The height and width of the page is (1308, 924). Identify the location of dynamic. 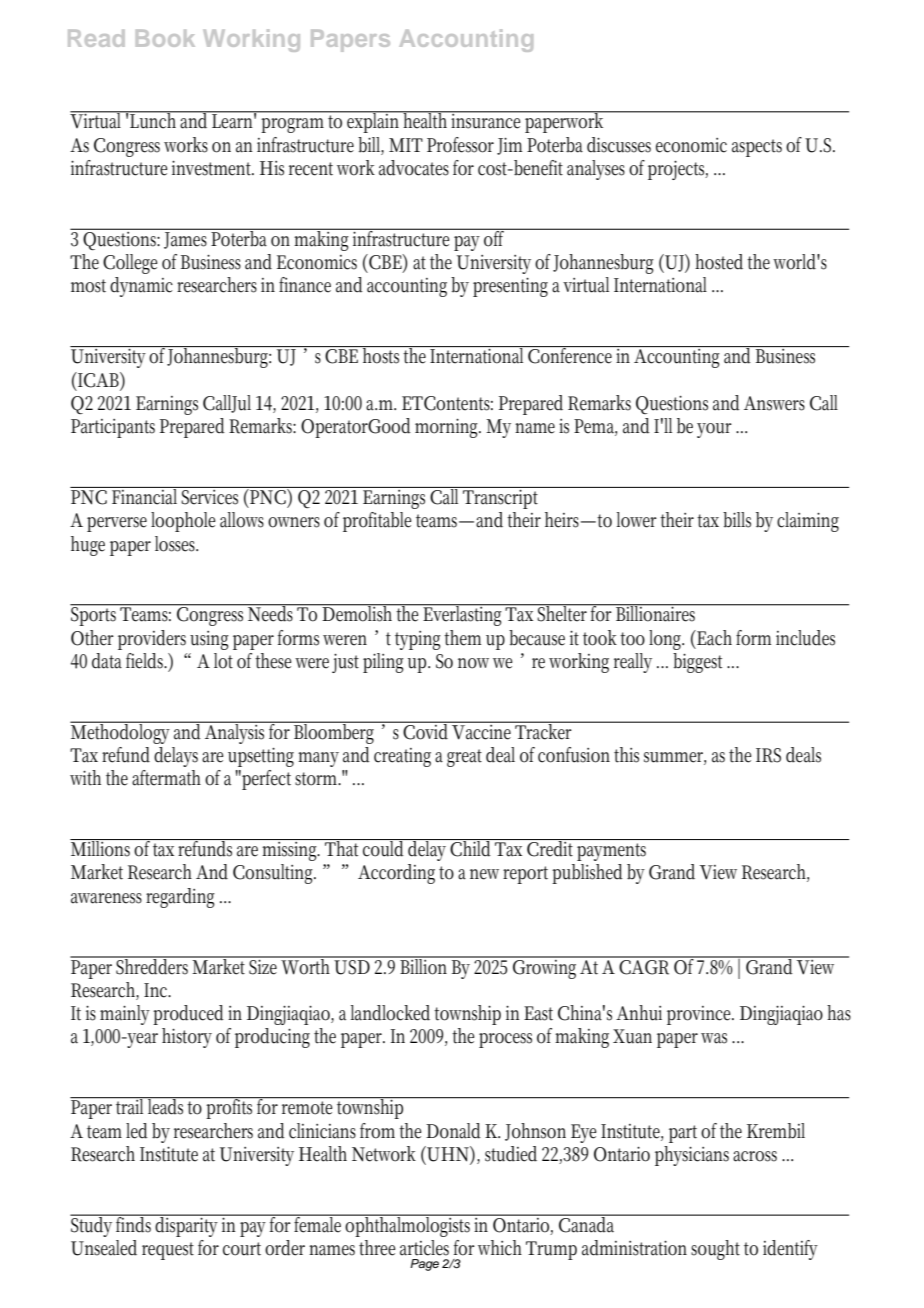
(141, 287).
